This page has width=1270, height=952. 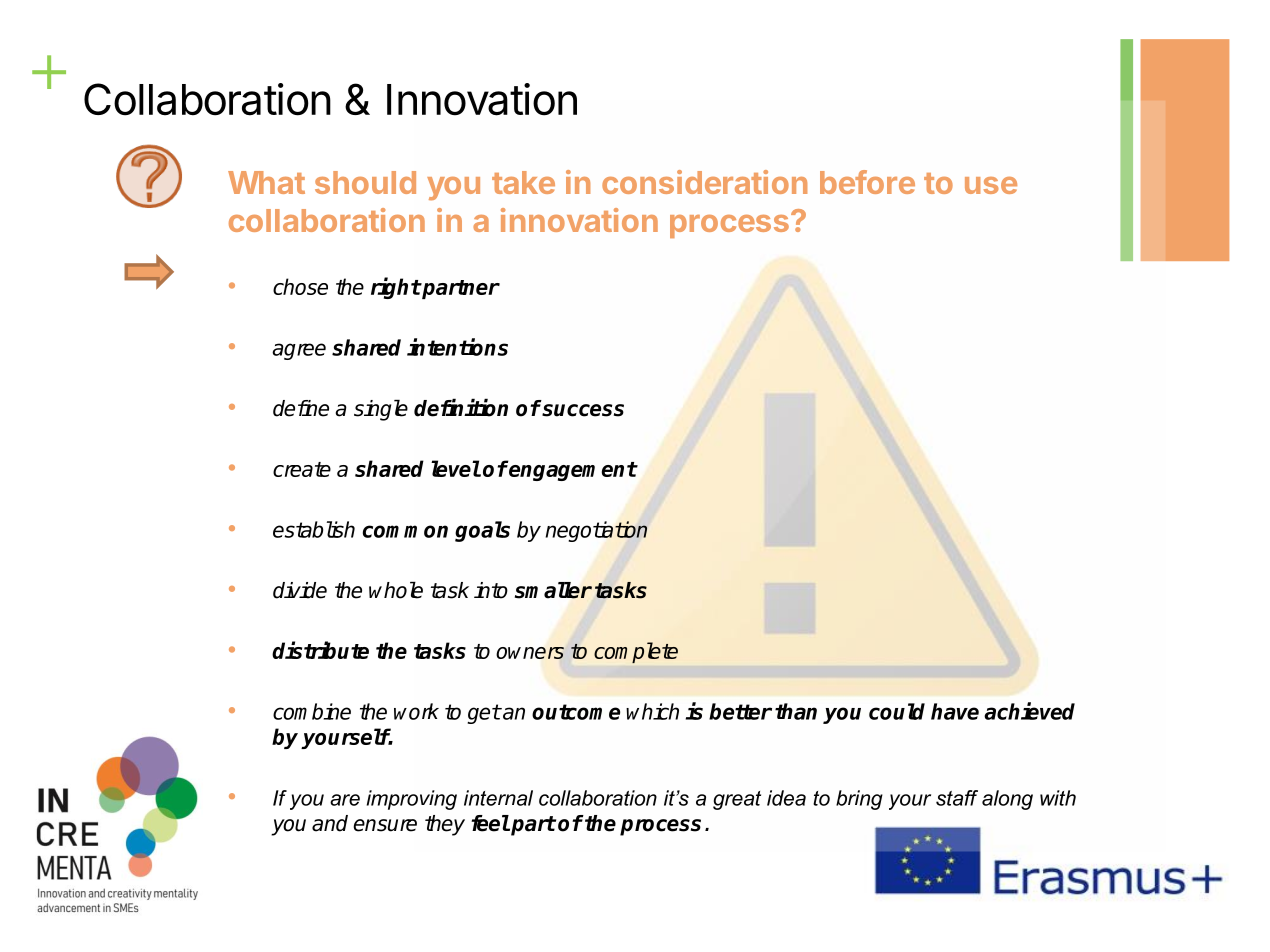 What do you see at coordinates (299, 351) in the page?
I see `agree` at bounding box center [299, 351].
